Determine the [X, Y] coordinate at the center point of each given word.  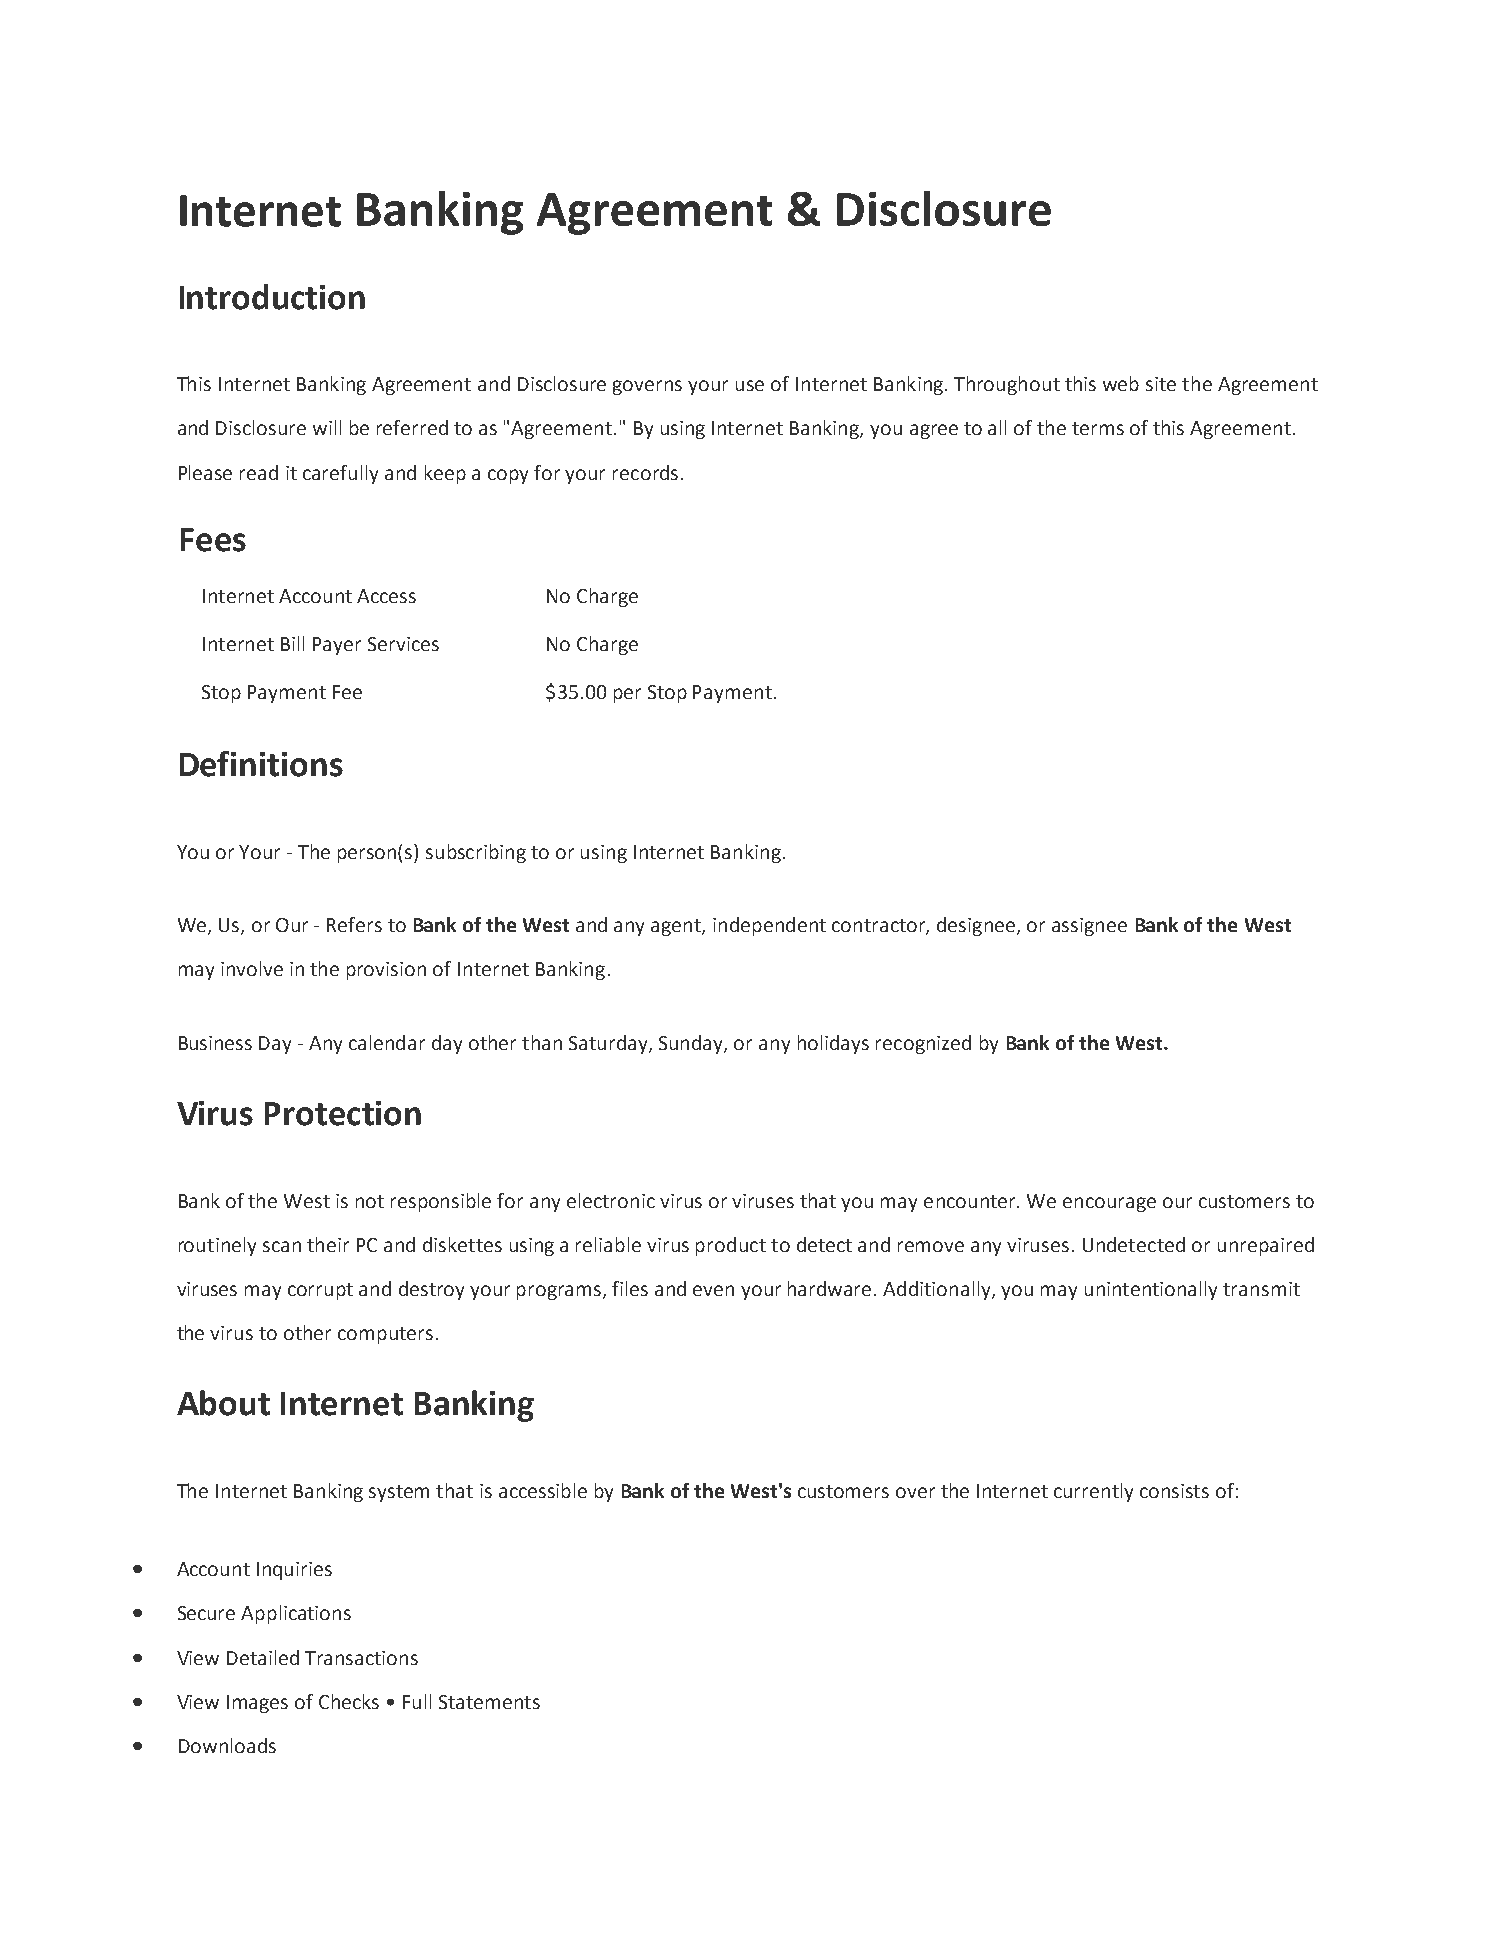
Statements [489, 1702]
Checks [349, 1701]
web [1121, 383]
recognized [923, 1044]
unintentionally [1151, 1290]
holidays [833, 1044]
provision [386, 971]
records [645, 472]
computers [385, 1335]
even [713, 1290]
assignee [1089, 927]
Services [403, 644]
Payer [337, 646]
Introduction [272, 297]
